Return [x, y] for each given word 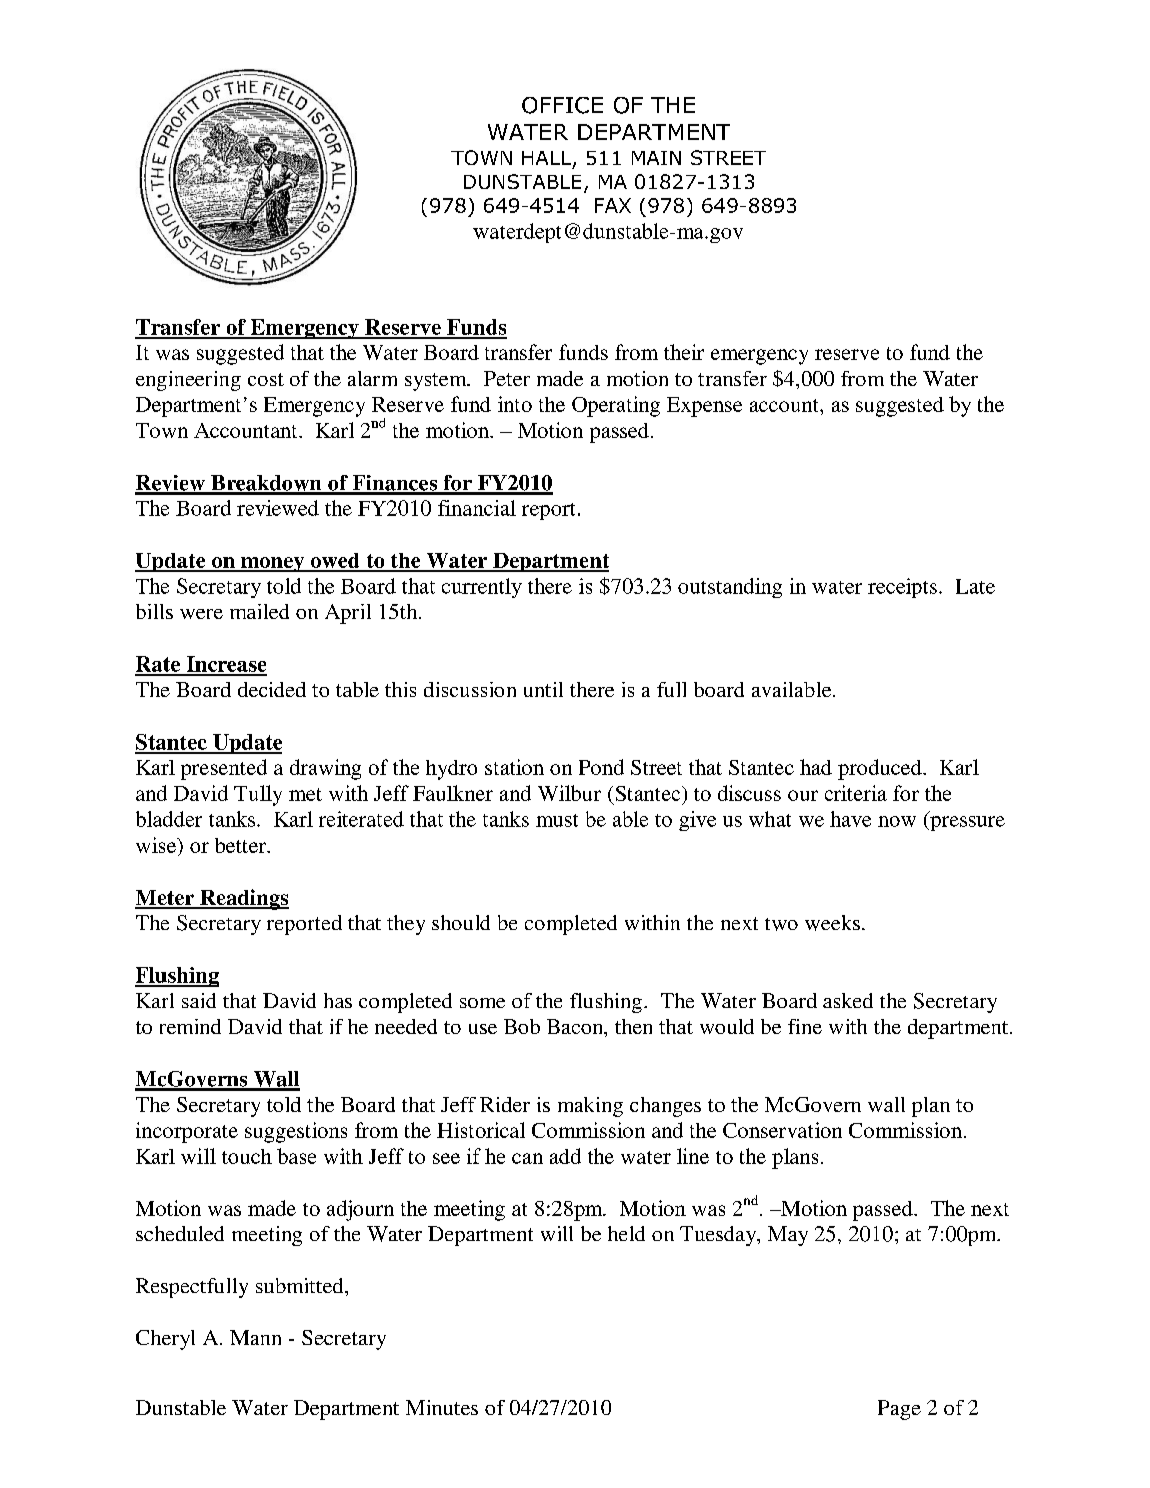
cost [266, 379]
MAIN [656, 158]
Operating [616, 406]
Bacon [576, 1028]
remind [190, 1026]
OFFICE [562, 105]
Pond [601, 767]
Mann [255, 1337]
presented [224, 769]
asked [848, 1000]
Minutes [442, 1407]
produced [881, 769]
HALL [546, 158]
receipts [902, 588]
